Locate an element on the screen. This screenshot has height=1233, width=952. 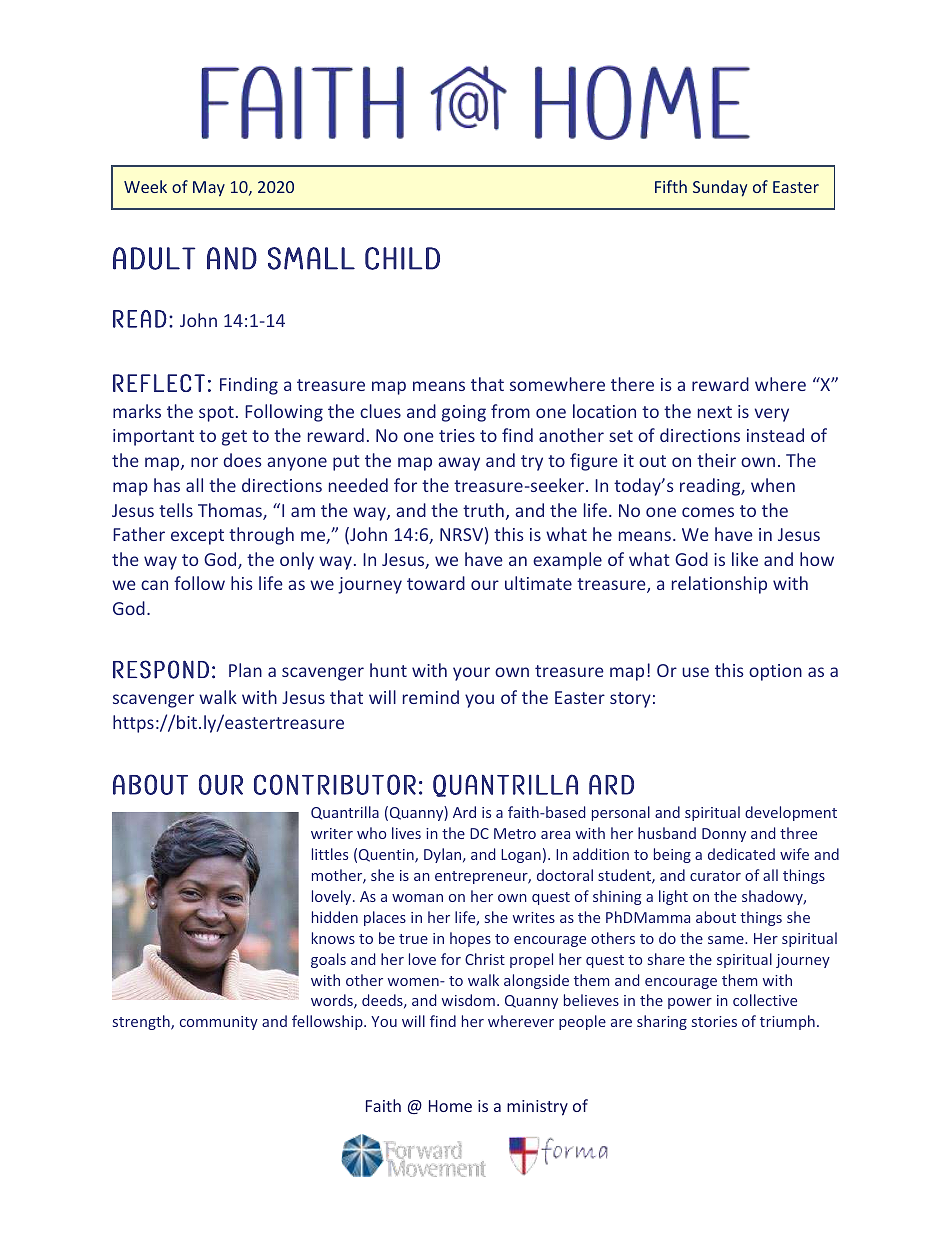
comes is located at coordinates (708, 512).
